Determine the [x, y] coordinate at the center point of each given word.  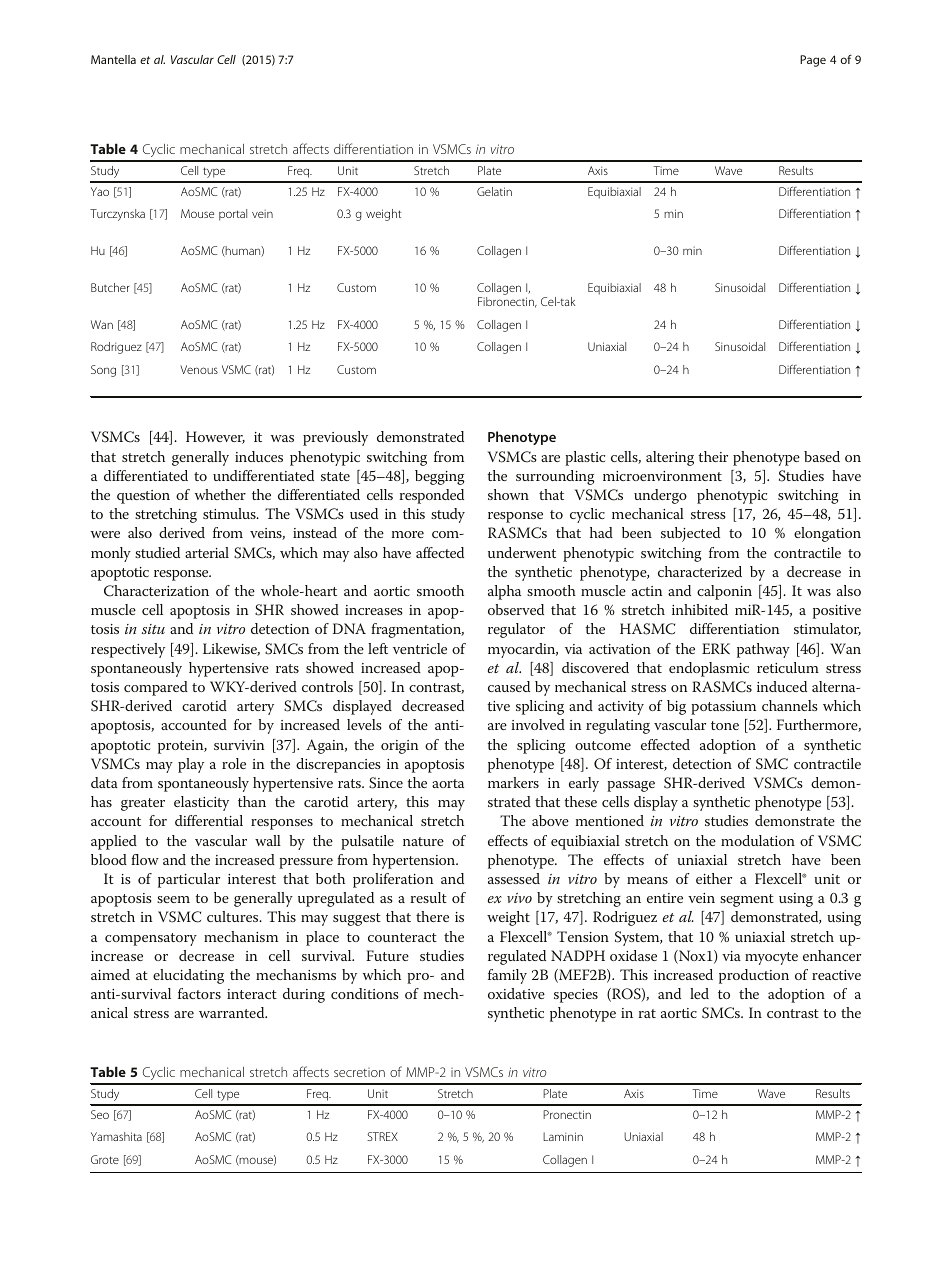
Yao [100, 191]
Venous [199, 369]
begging [440, 477]
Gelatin [494, 191]
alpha [504, 592]
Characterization [156, 591]
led [699, 993]
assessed [514, 878]
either [714, 878]
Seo [100, 1114]
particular [189, 880]
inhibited [700, 609]
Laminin [563, 1136]
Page [813, 61]
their [713, 456]
